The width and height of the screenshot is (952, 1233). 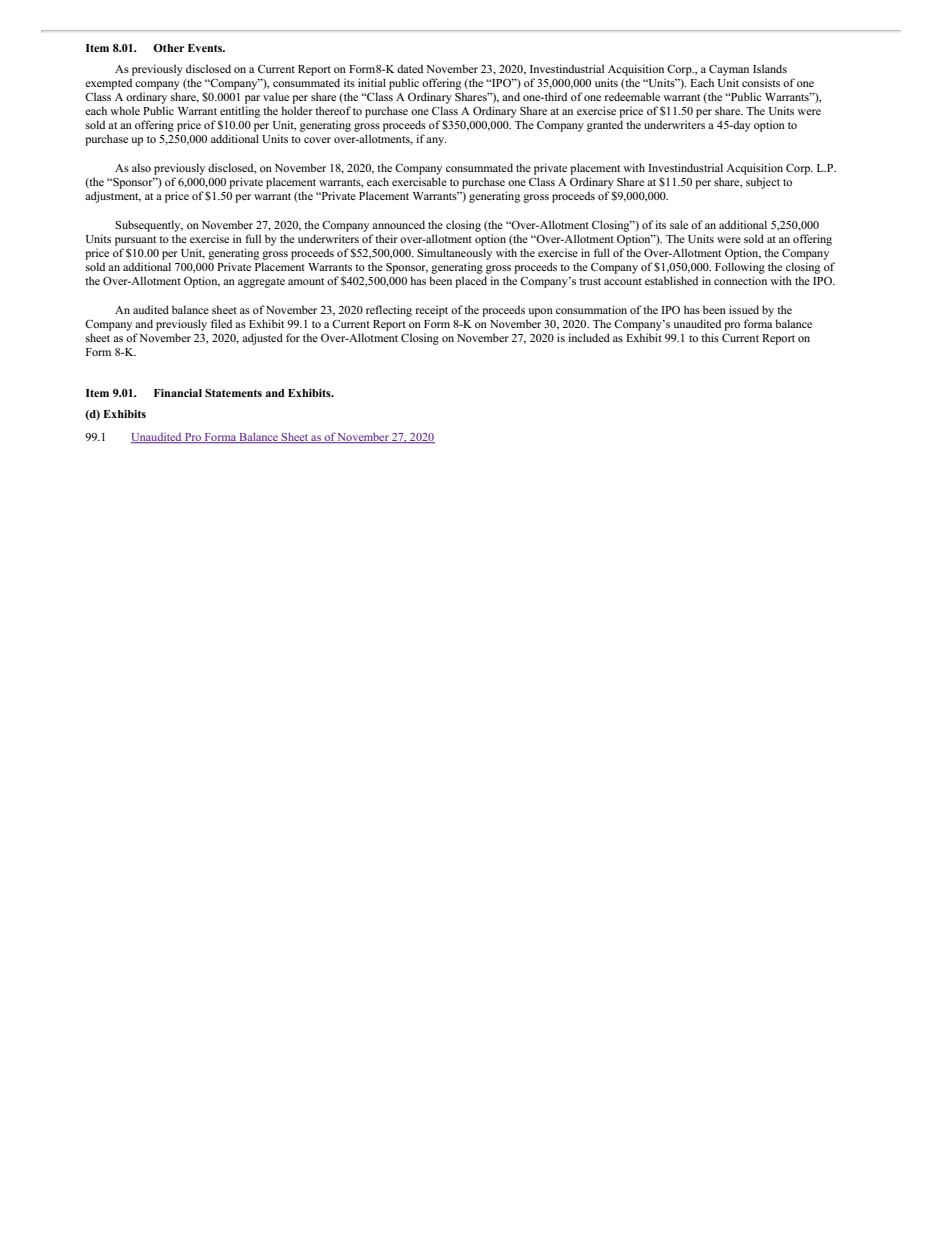 I want to click on Subsequently, so click(x=149, y=226).
